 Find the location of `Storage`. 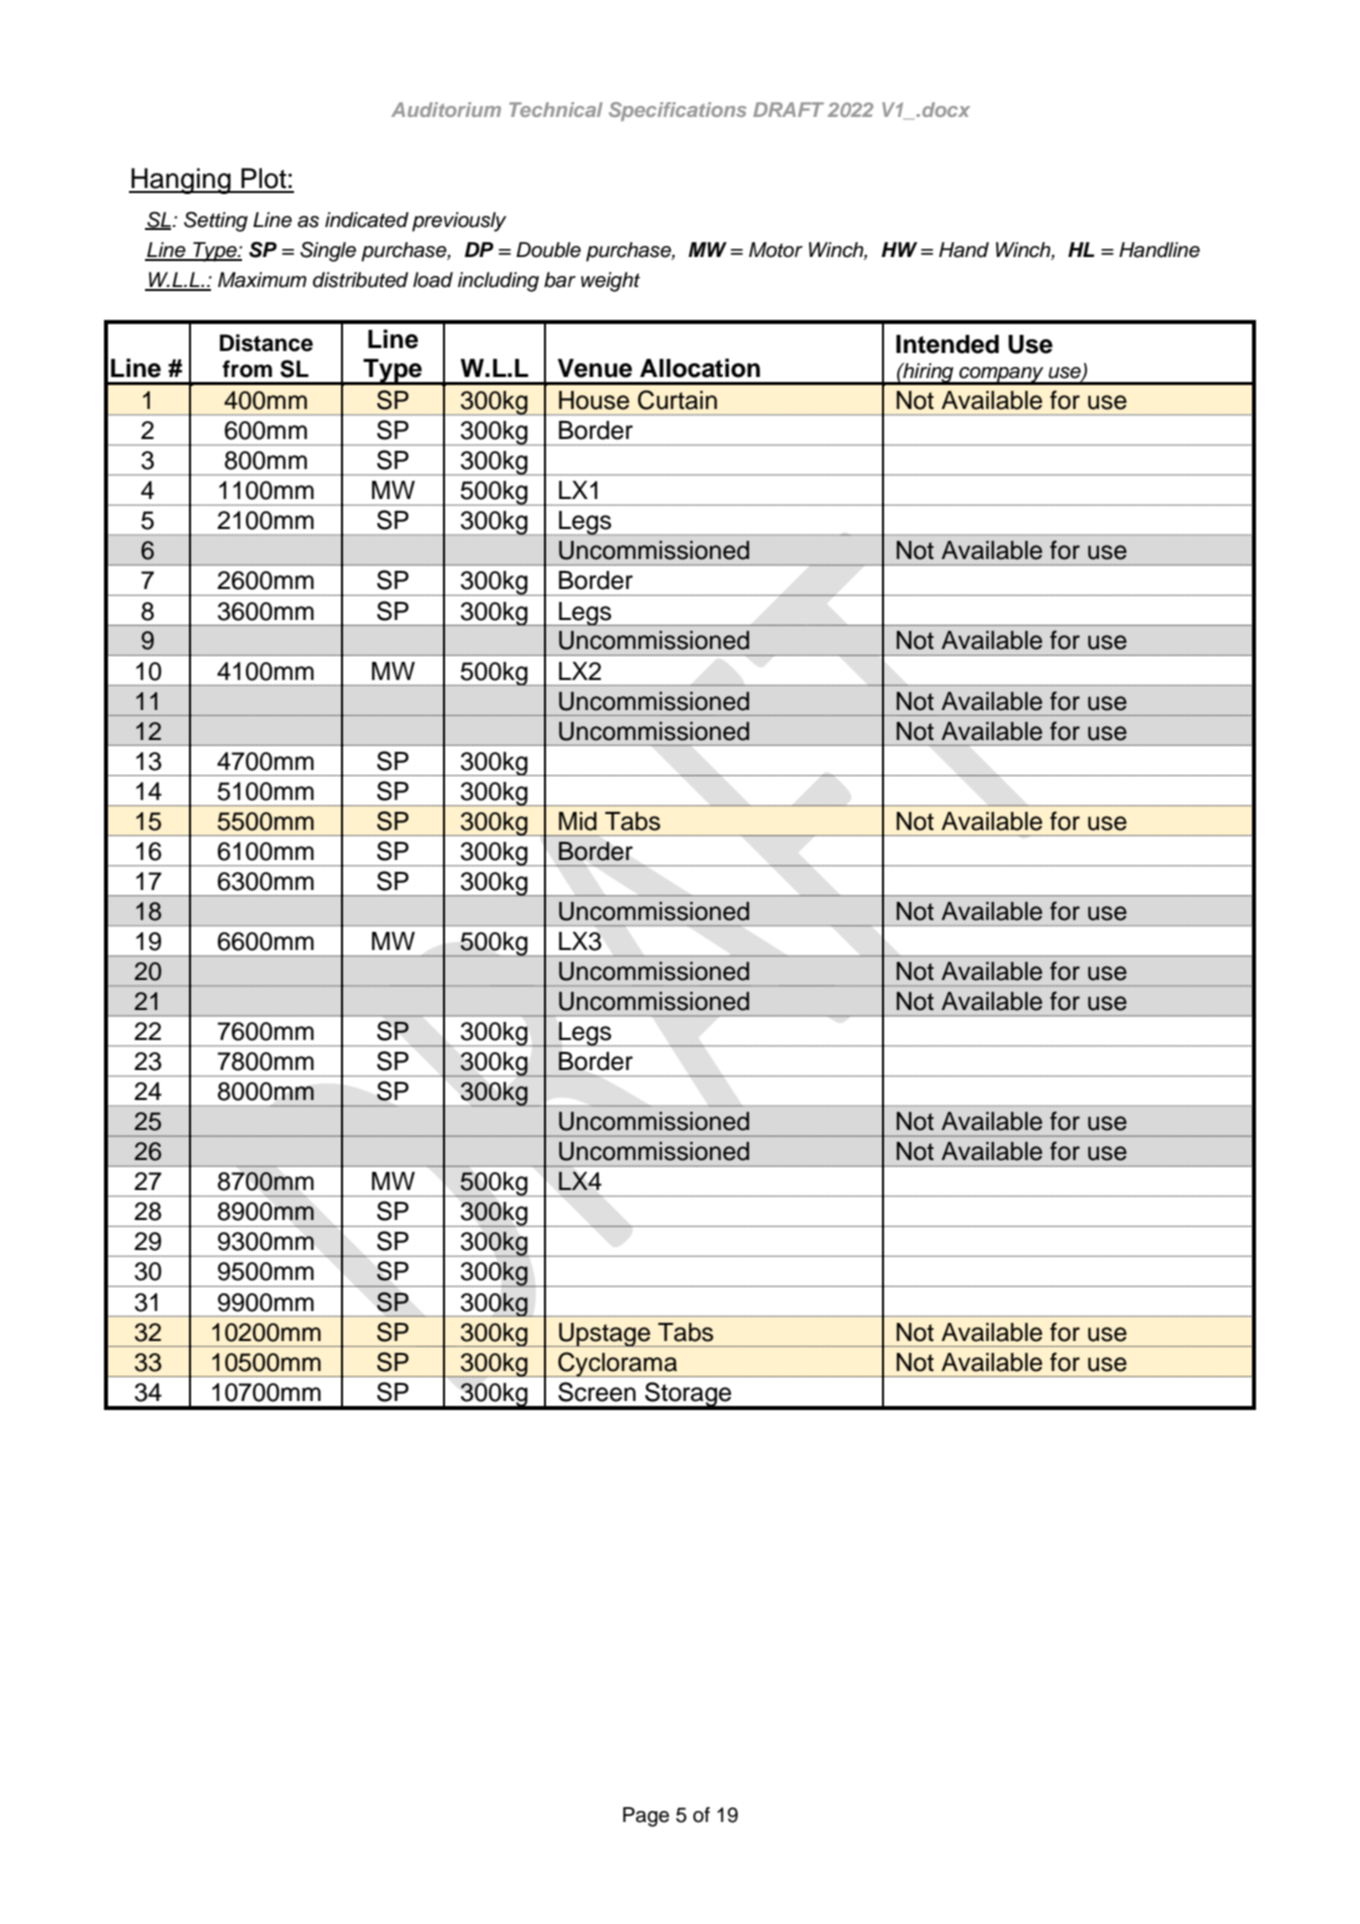

Storage is located at coordinates (688, 1395).
